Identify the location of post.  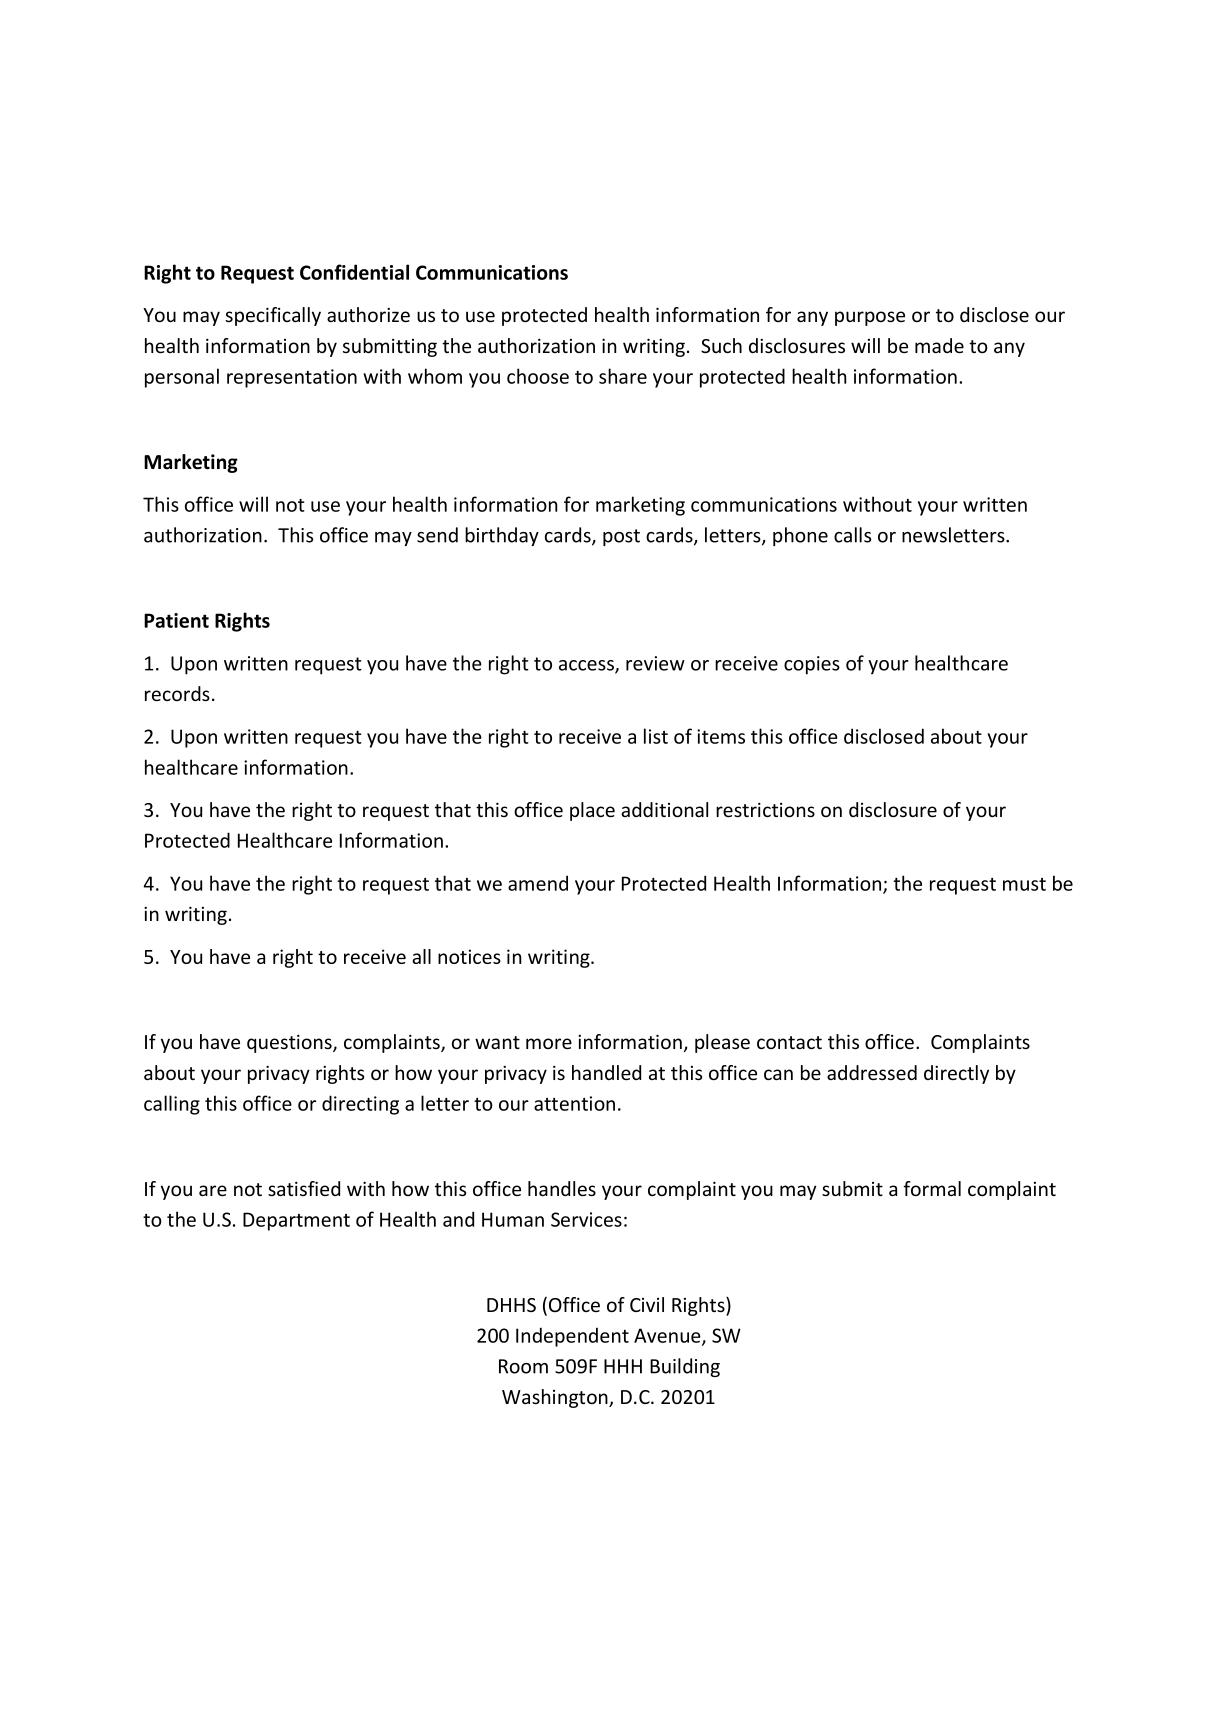
(621, 537).
